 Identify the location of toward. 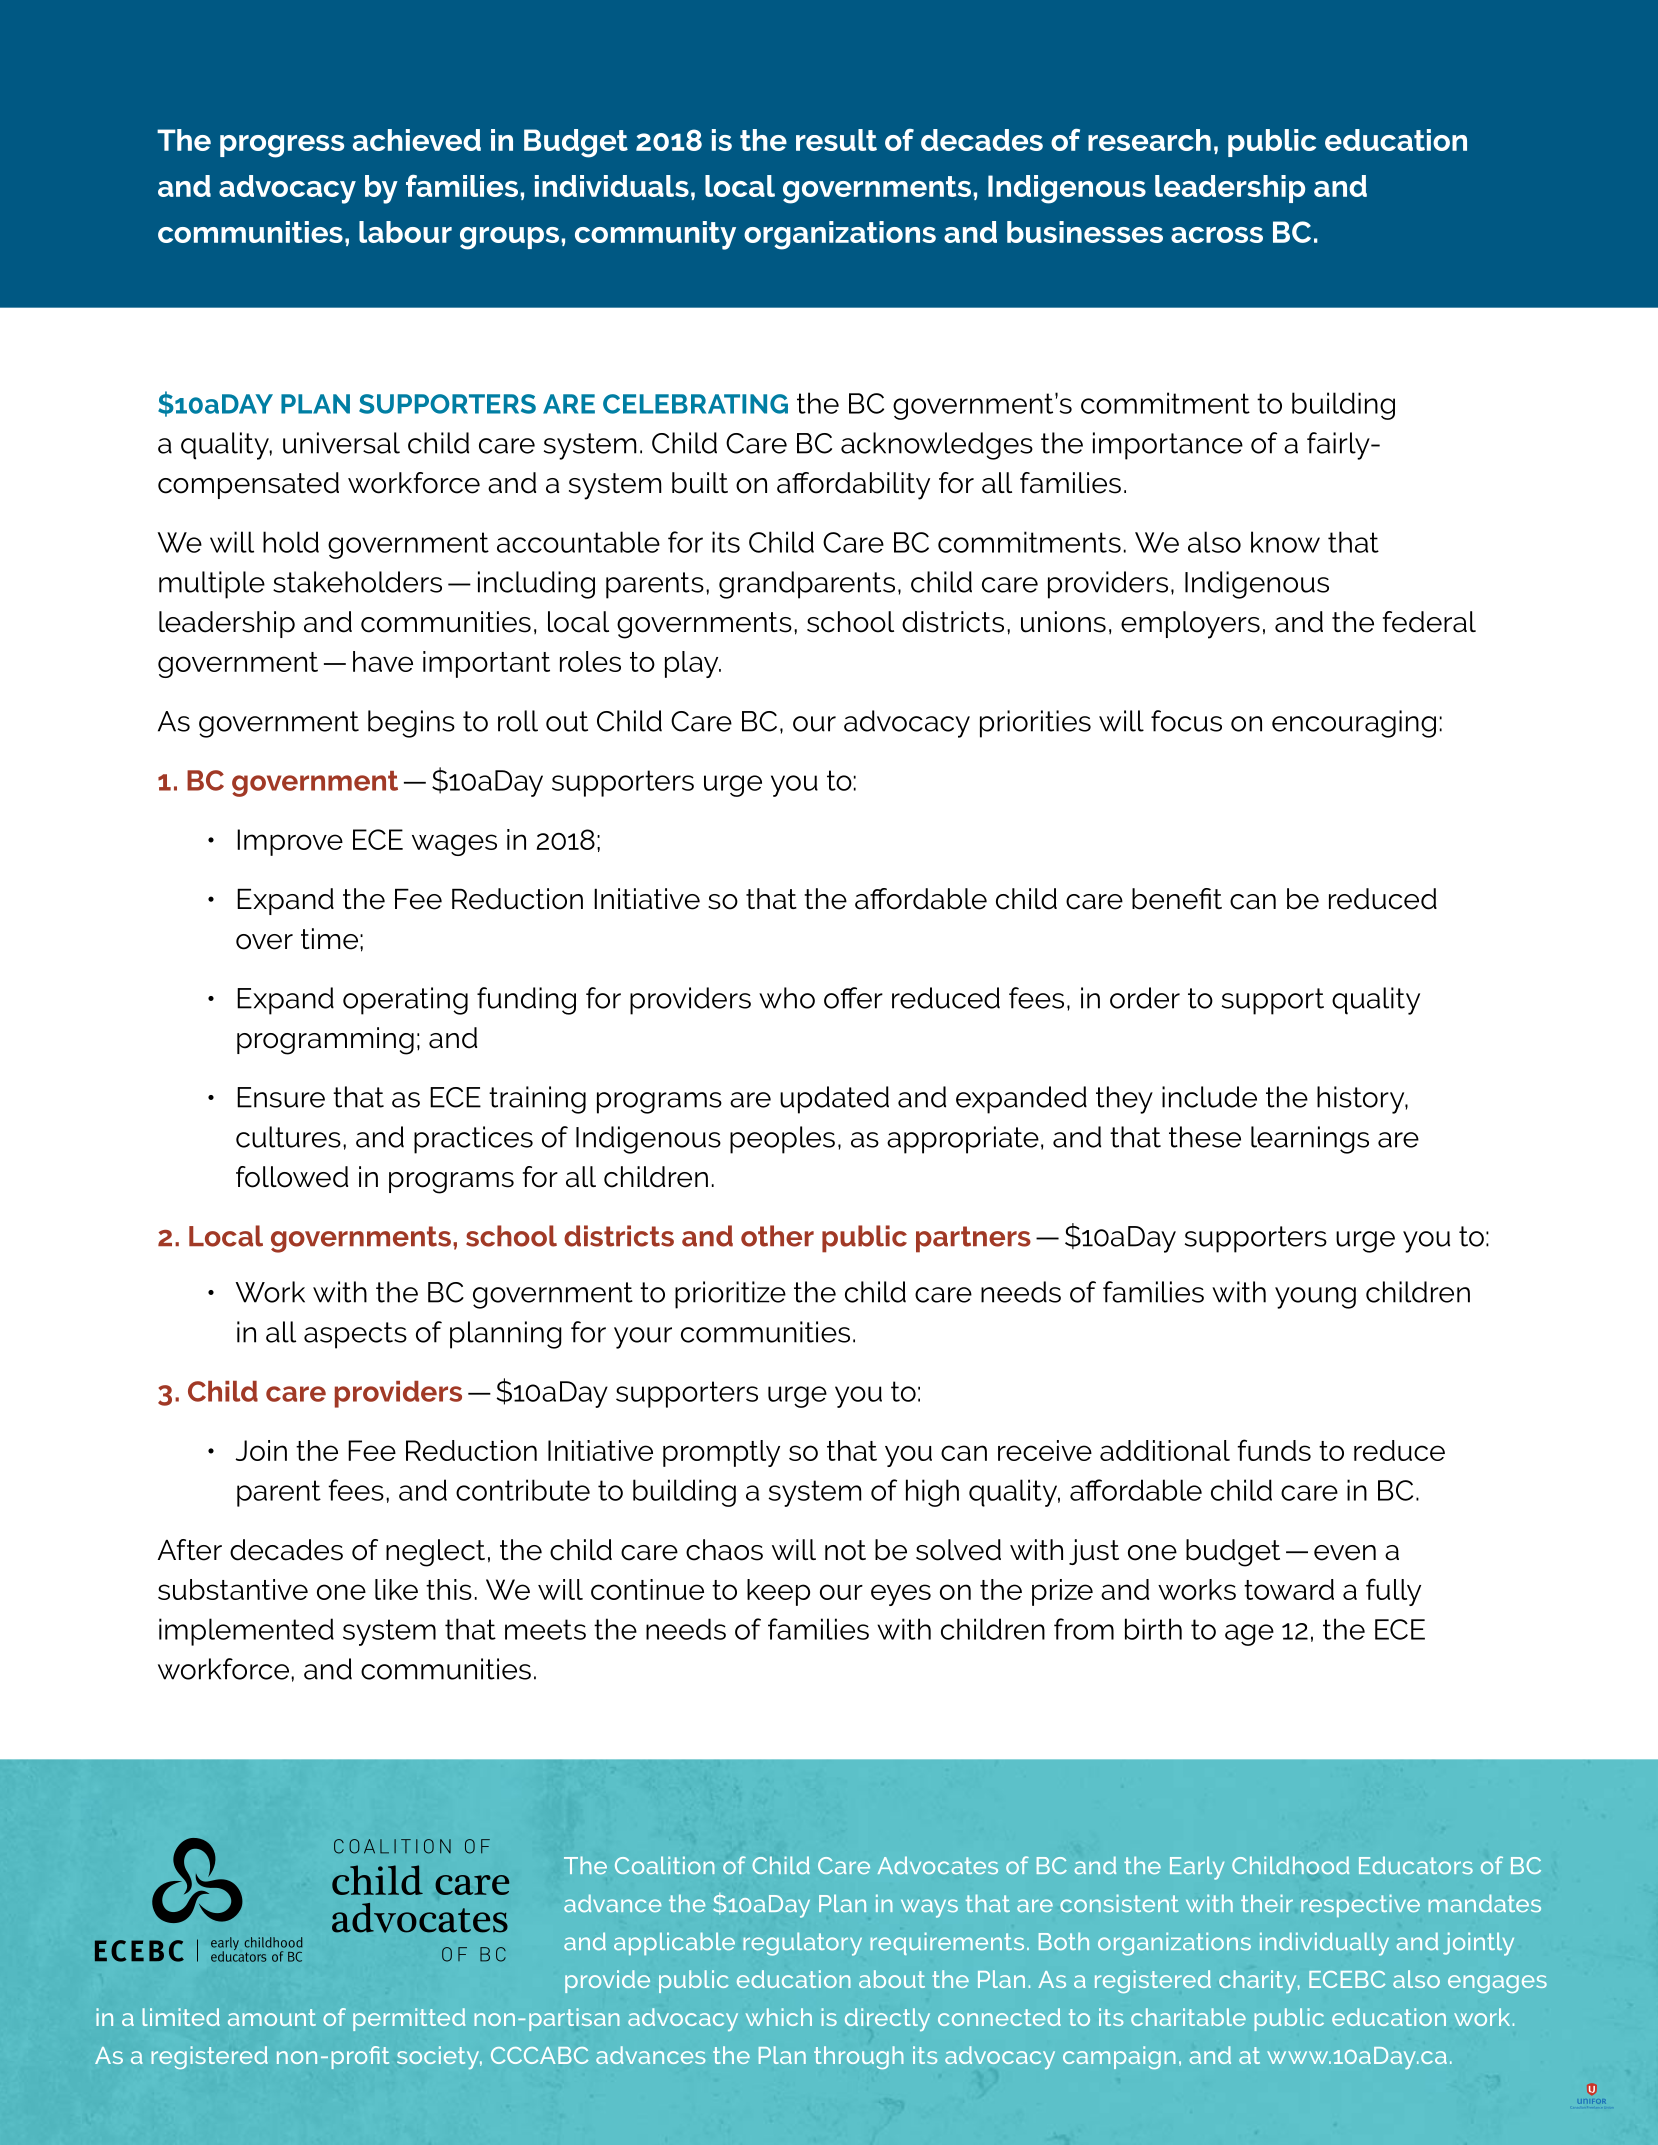
(1289, 1589).
